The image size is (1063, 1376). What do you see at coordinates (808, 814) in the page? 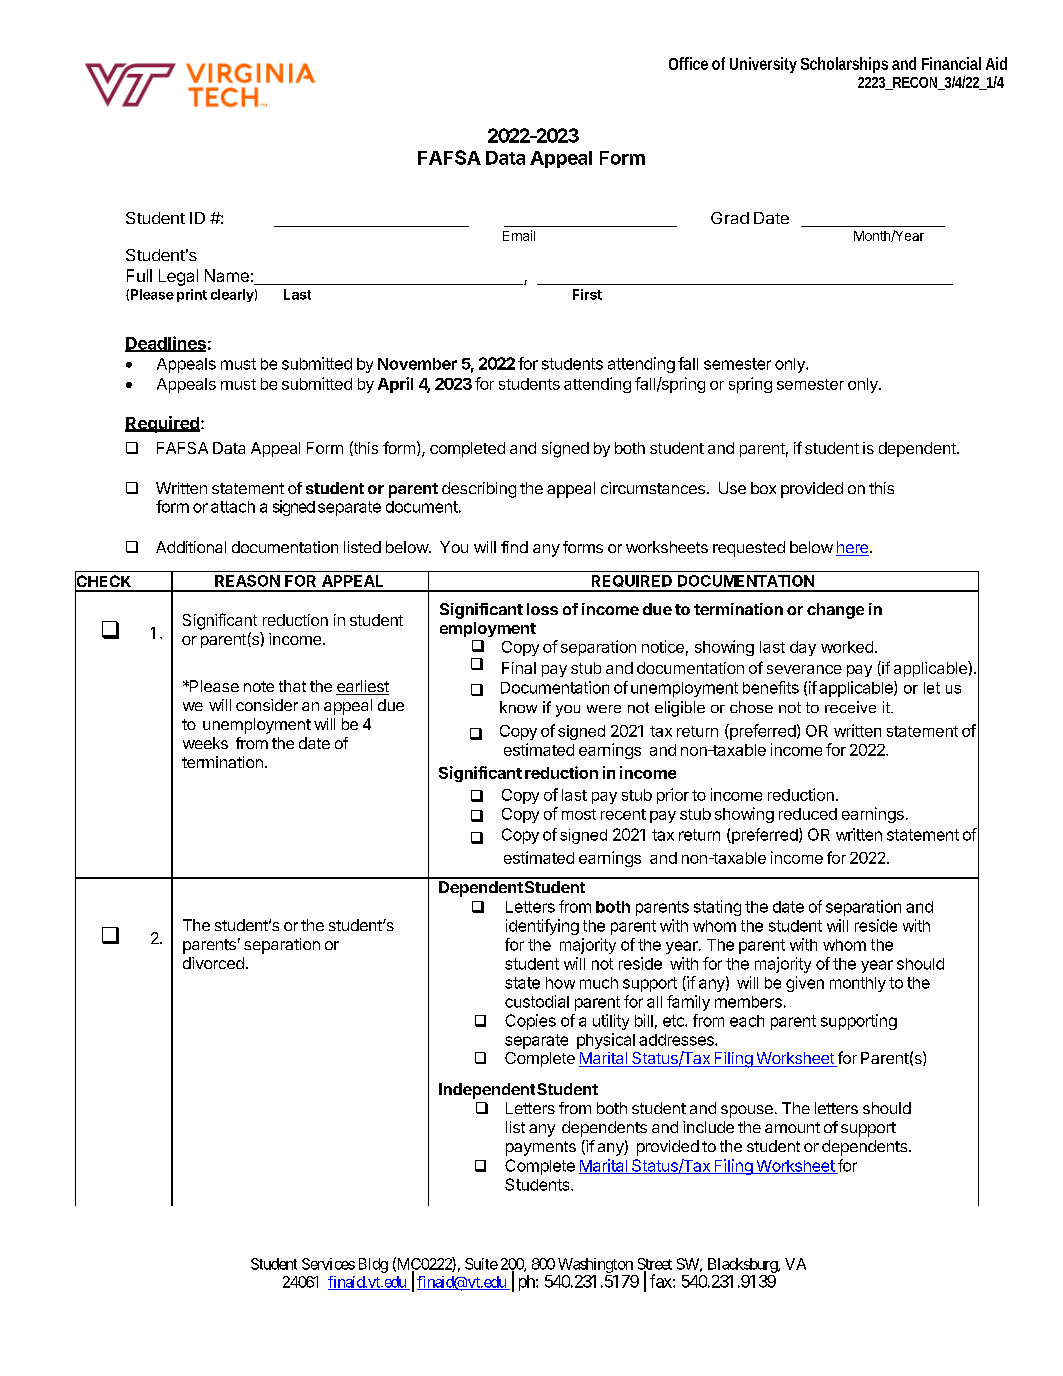
I see `reduced` at bounding box center [808, 814].
